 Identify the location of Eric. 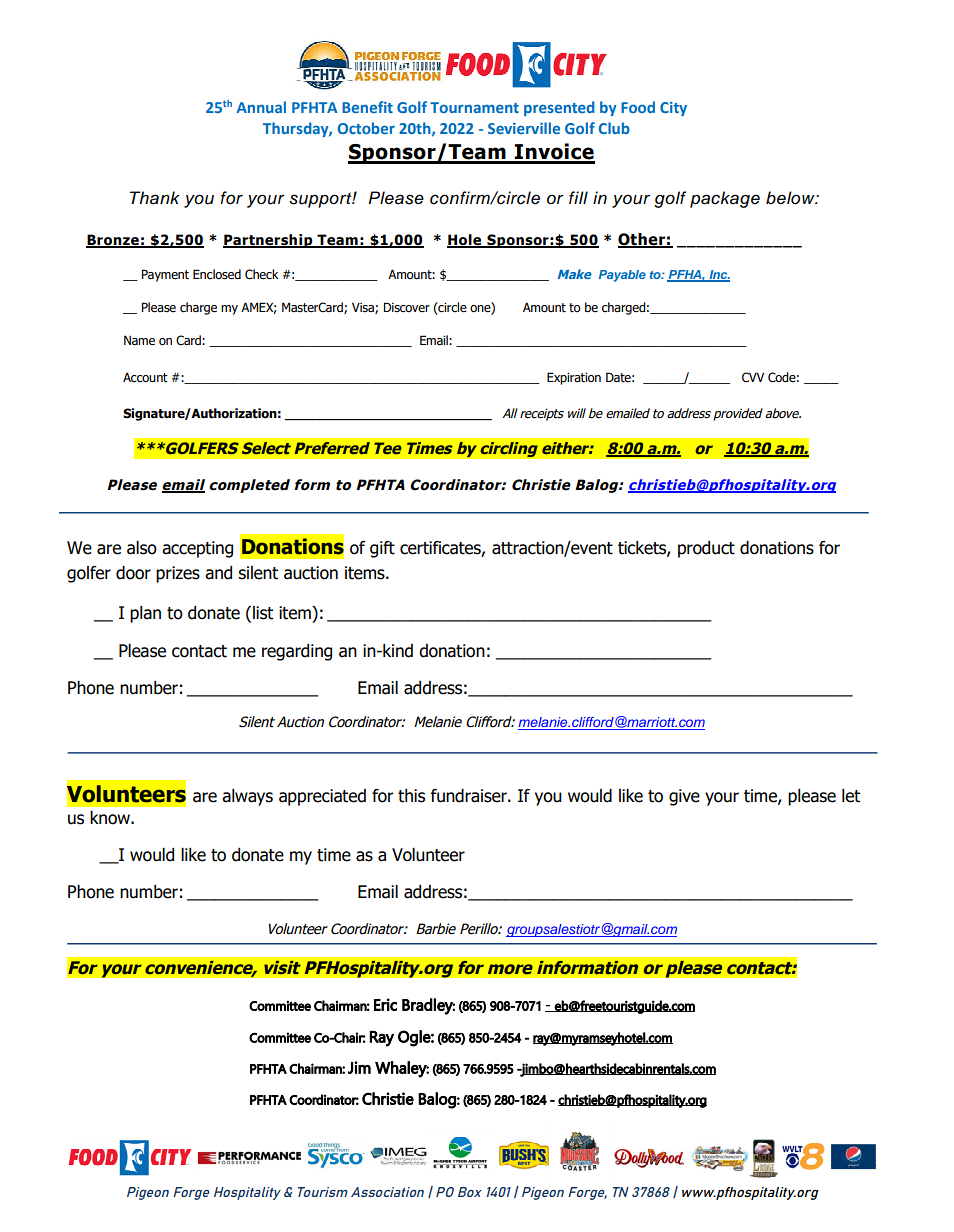
(385, 1004).
